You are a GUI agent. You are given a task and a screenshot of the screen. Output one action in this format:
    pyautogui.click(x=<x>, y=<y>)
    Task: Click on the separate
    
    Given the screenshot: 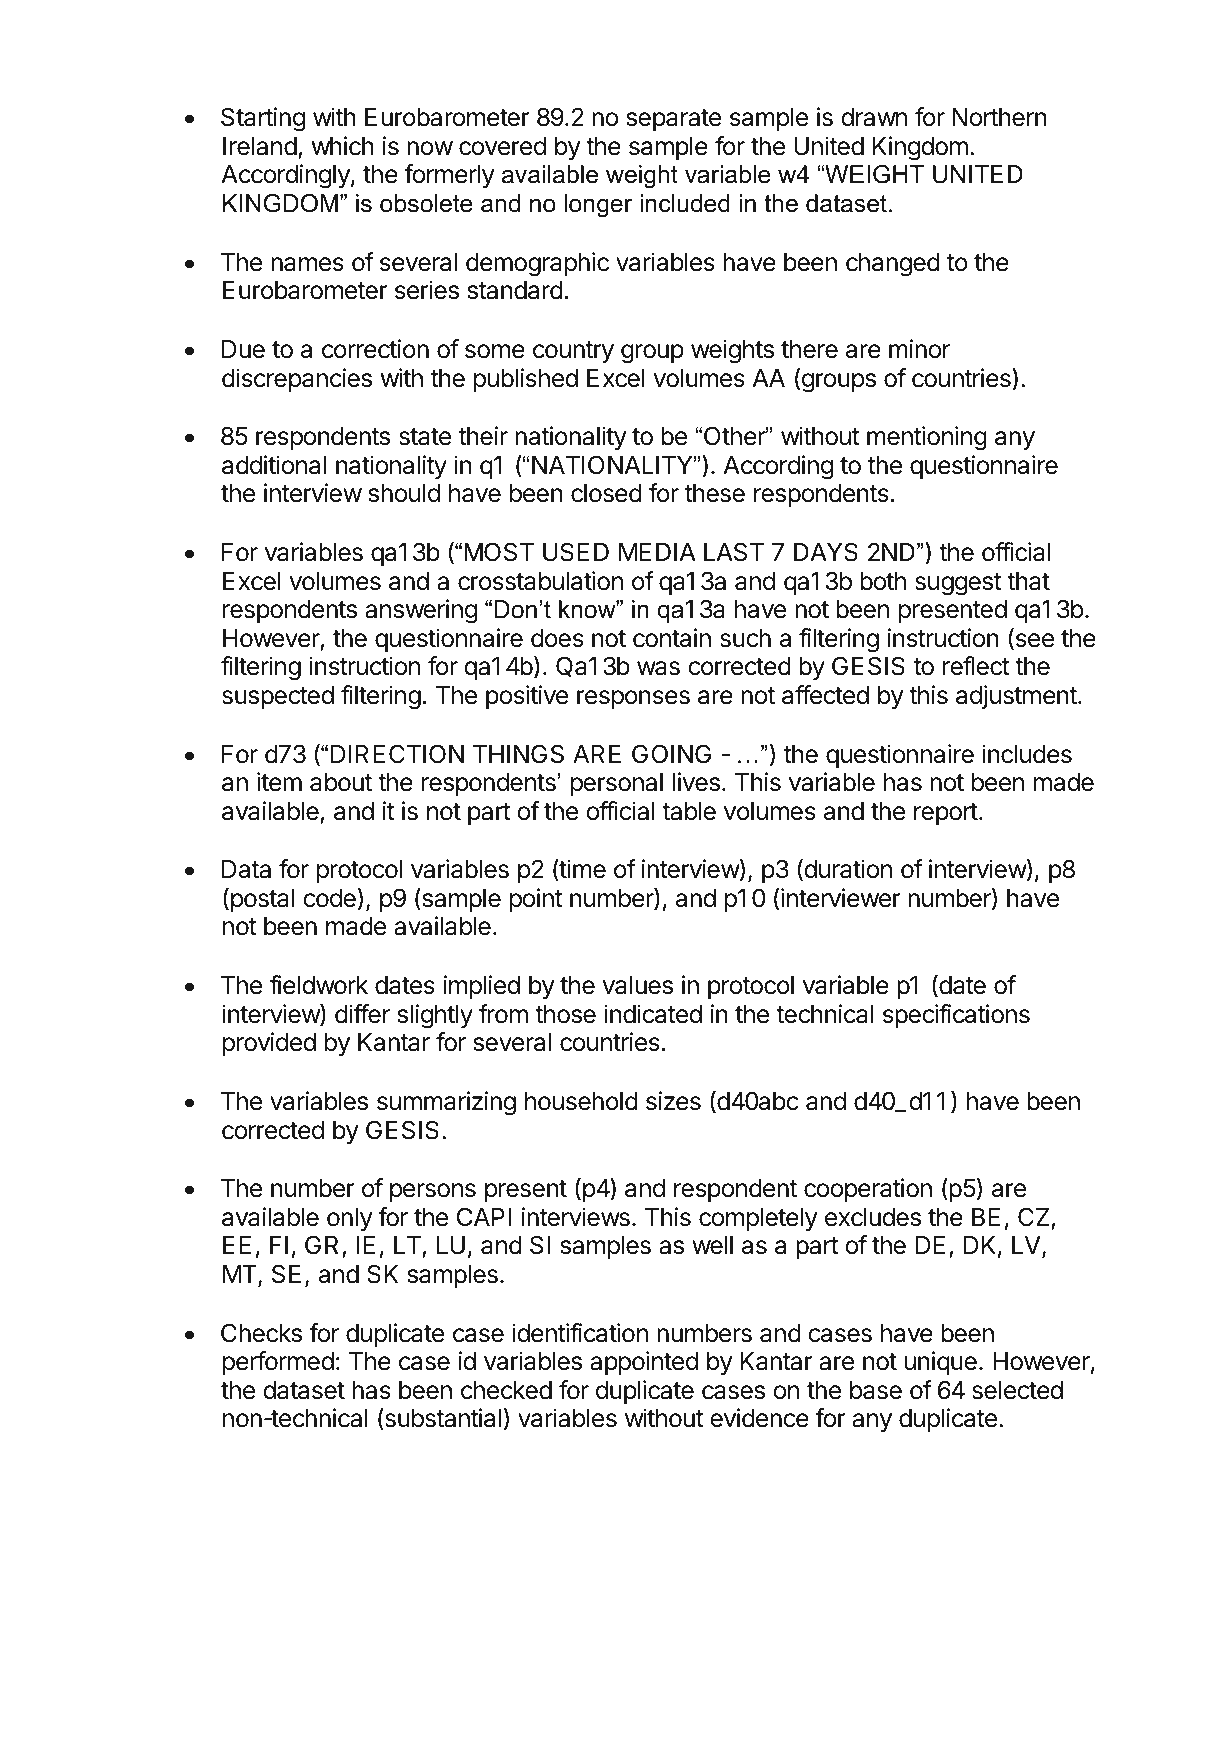 What is the action you would take?
    pyautogui.click(x=674, y=120)
